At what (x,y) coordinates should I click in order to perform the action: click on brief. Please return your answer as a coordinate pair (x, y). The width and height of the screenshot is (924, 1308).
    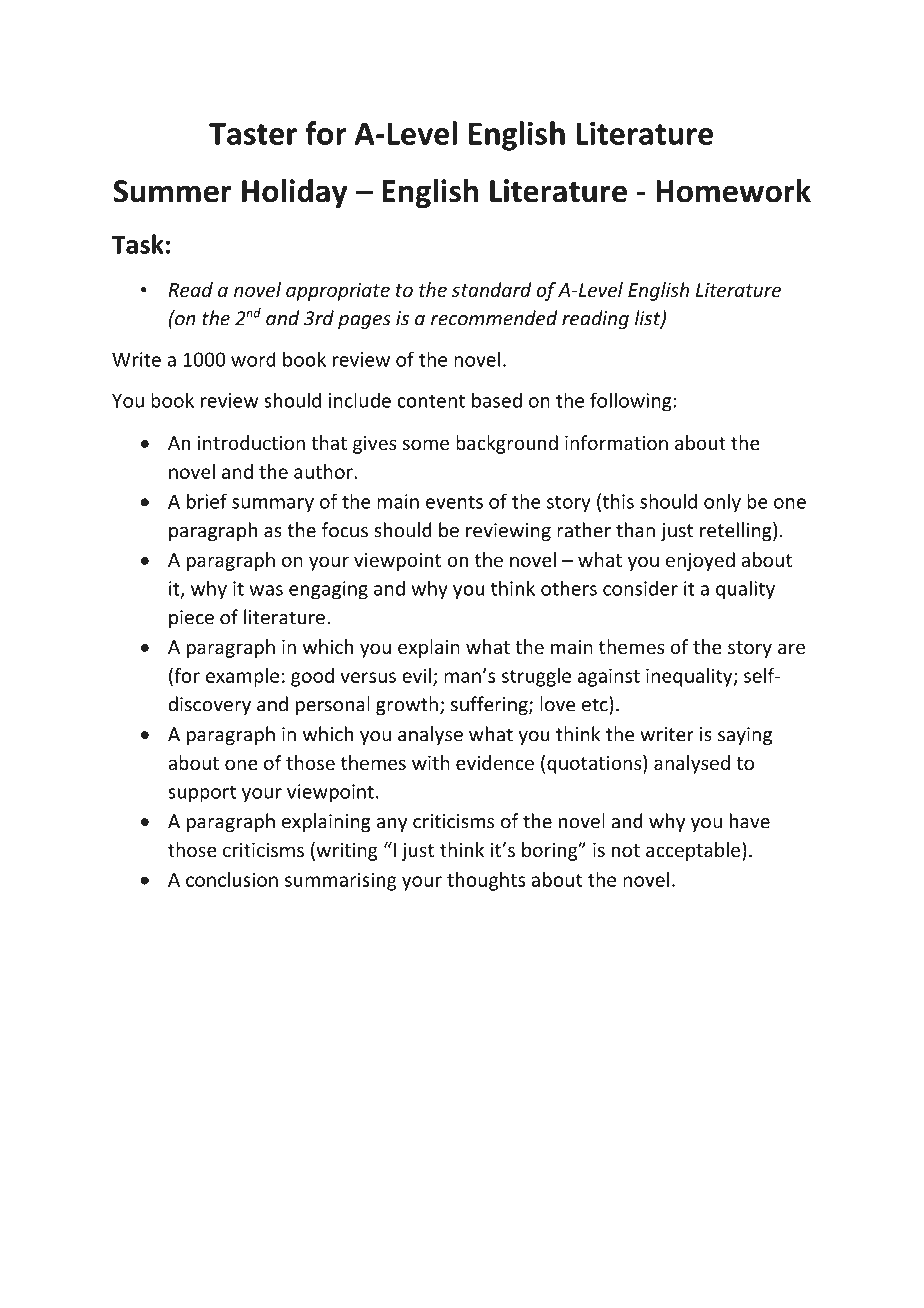
    Looking at the image, I should click on (207, 501).
